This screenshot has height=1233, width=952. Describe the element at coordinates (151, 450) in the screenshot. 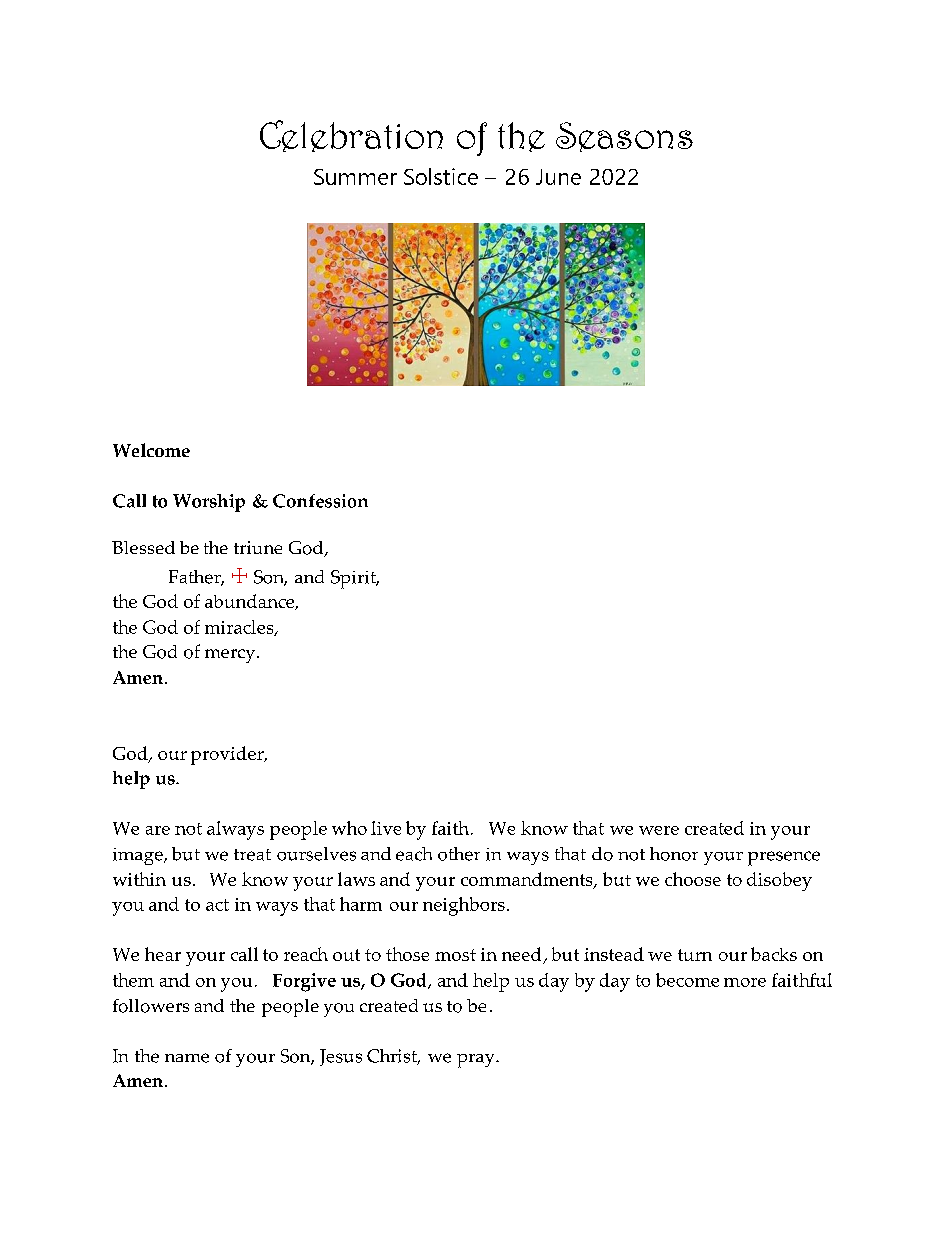

I see `Welcome` at that location.
